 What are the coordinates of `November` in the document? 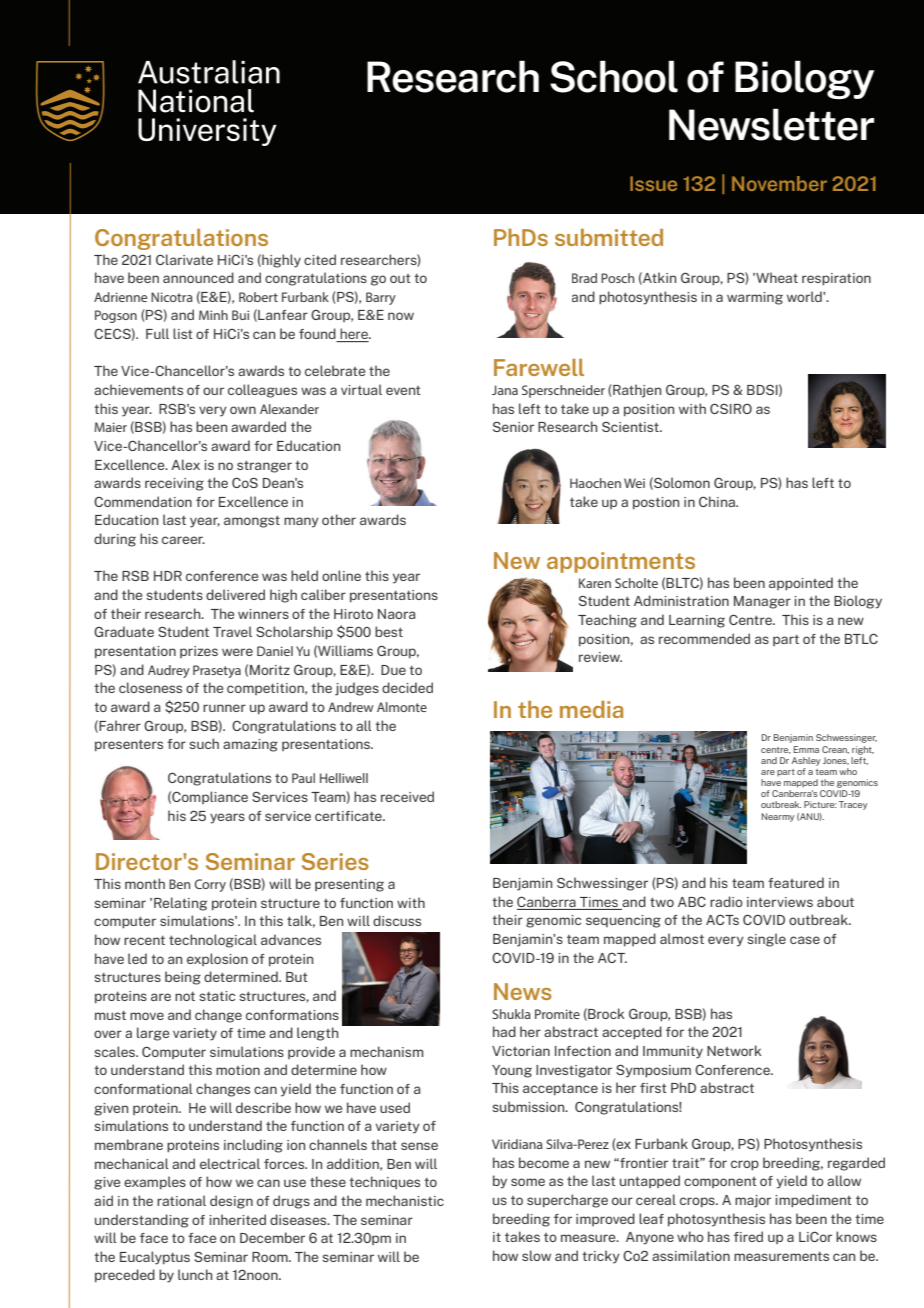 It's located at (779, 183).
